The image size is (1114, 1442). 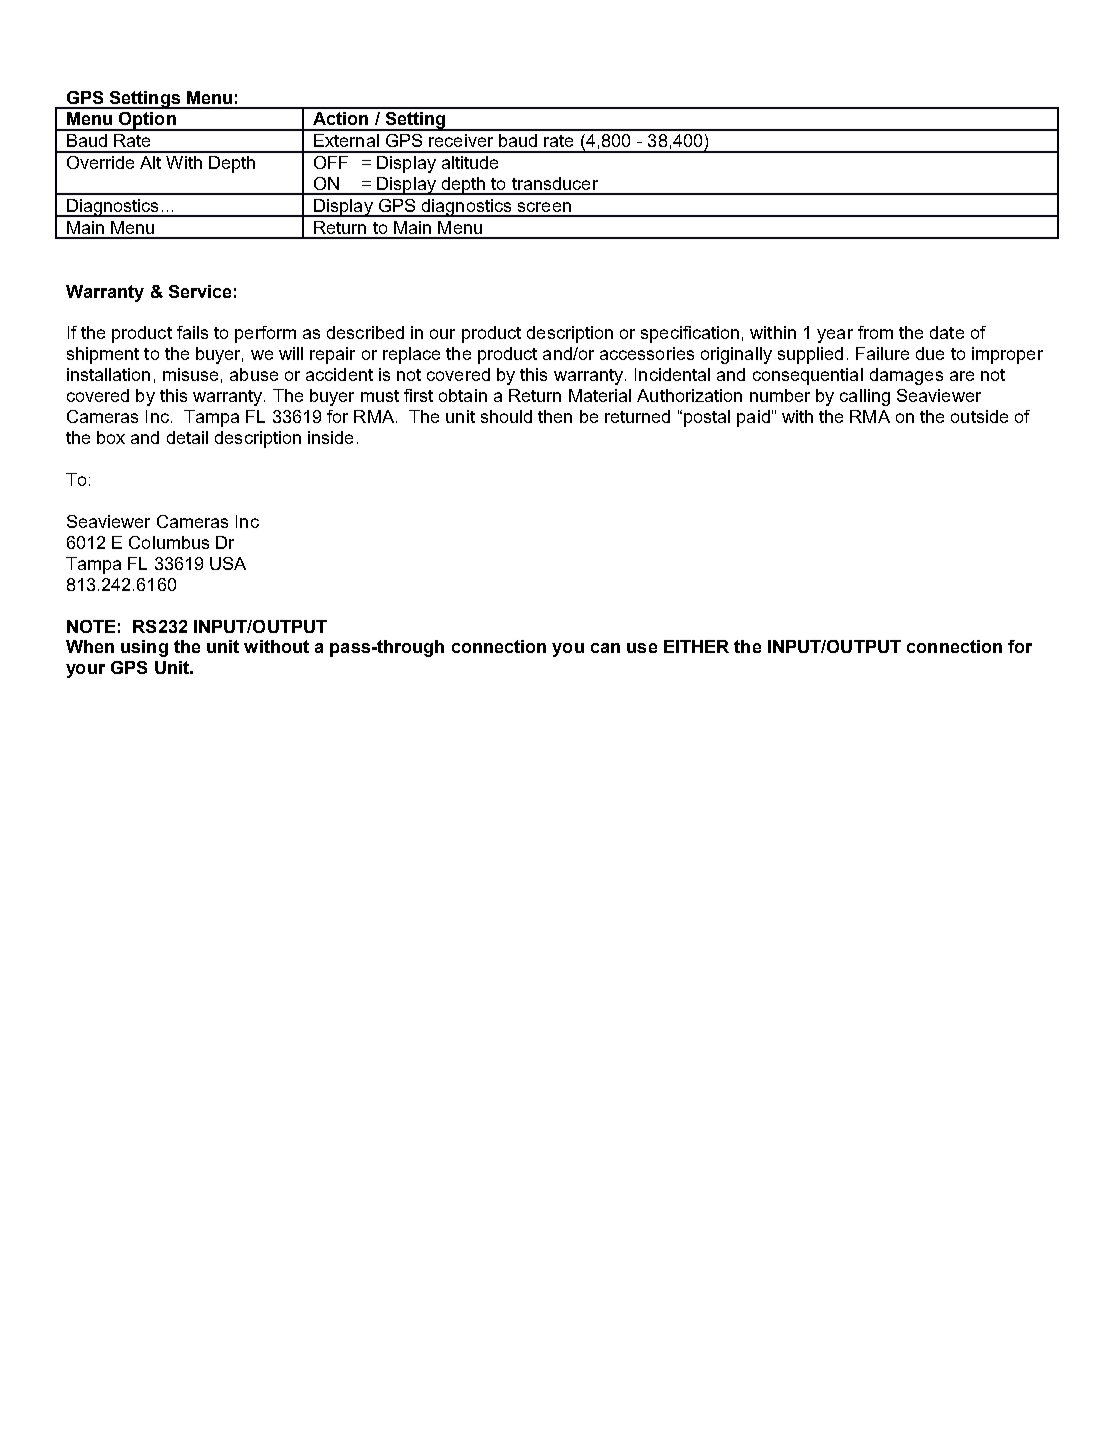 What do you see at coordinates (690, 334) in the page?
I see `specification` at bounding box center [690, 334].
